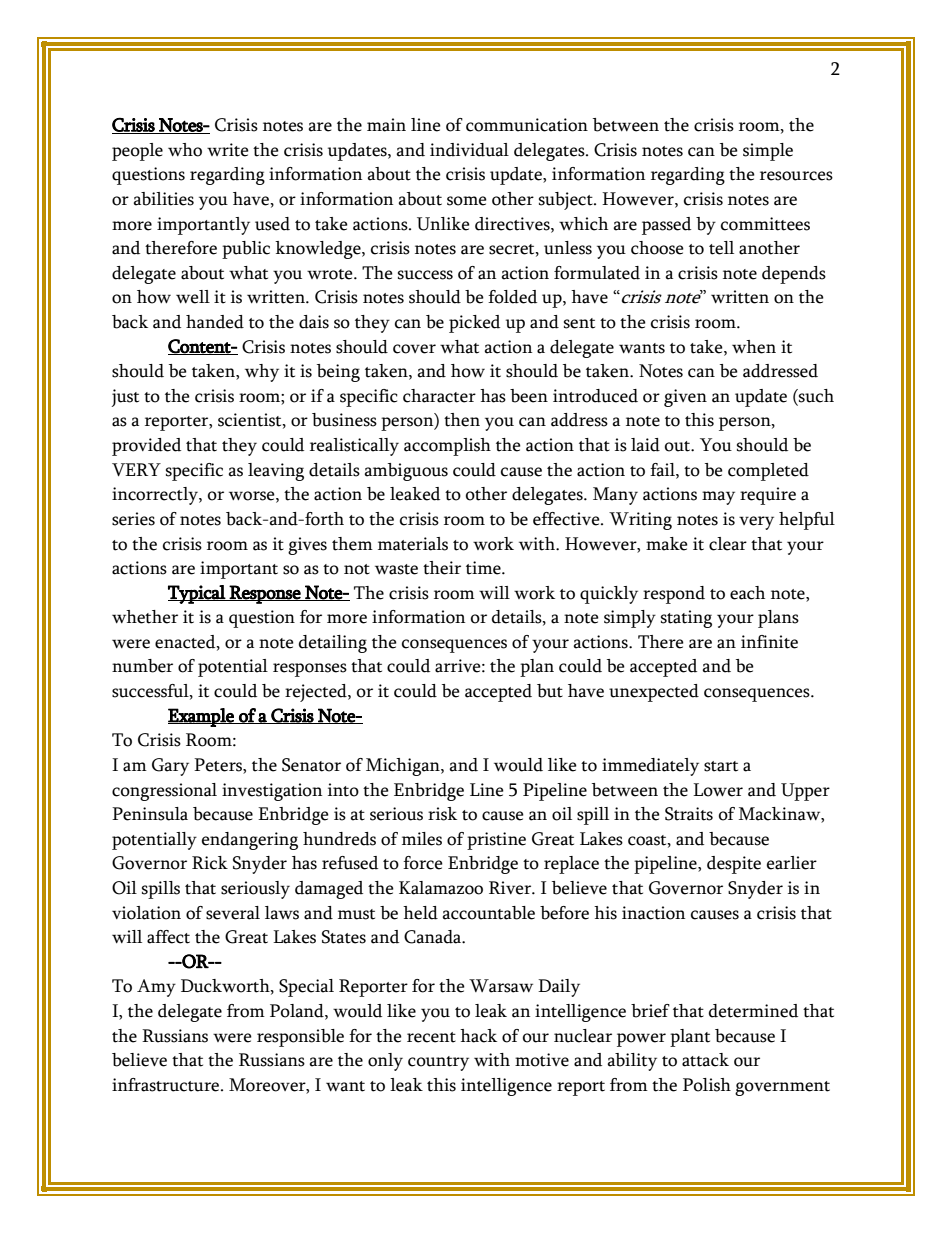  I want to click on simple, so click(768, 152).
